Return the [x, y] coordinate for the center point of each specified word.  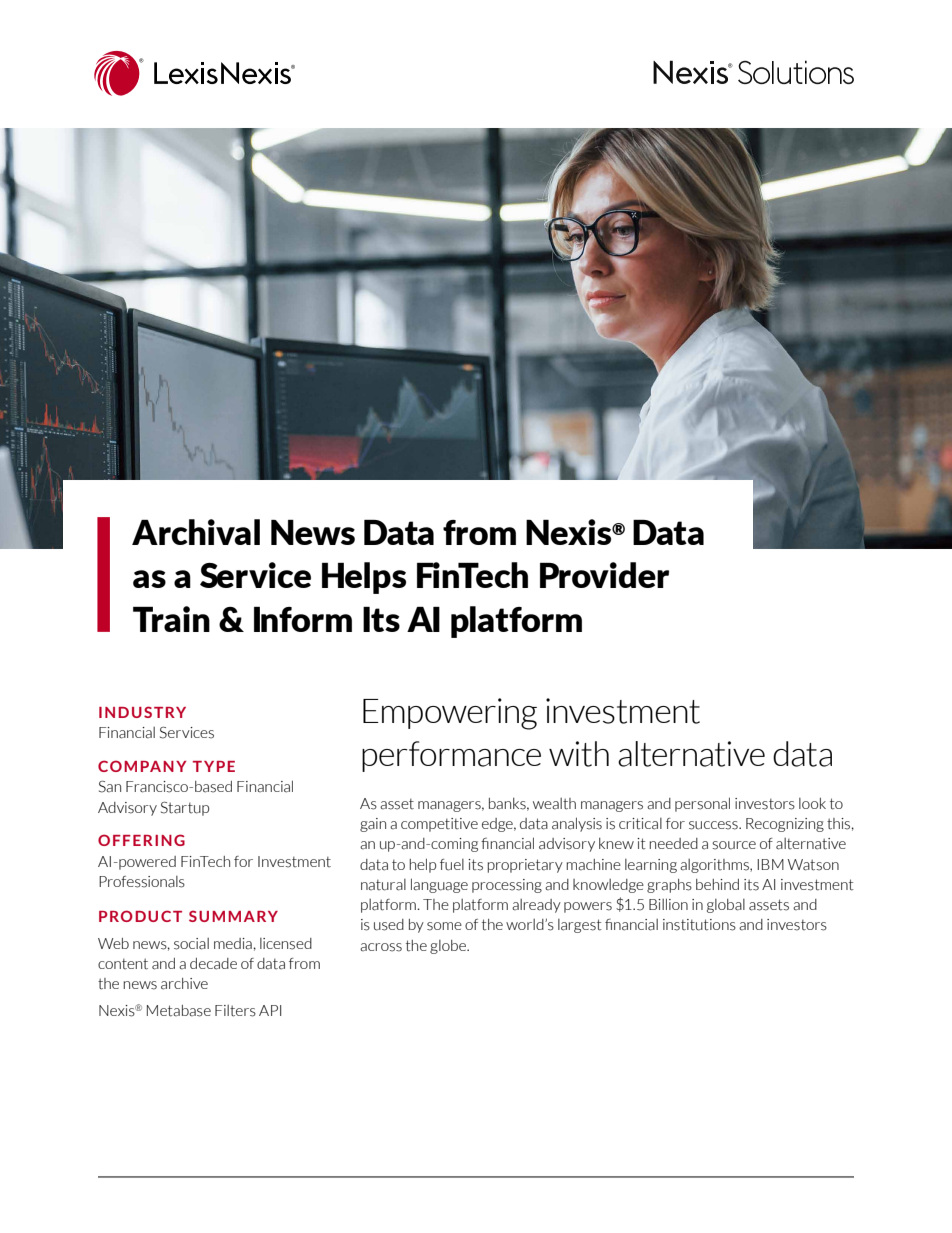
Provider [604, 575]
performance [451, 756]
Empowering [450, 714]
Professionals [142, 882]
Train [171, 619]
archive [184, 984]
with [579, 754]
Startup [185, 809]
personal [702, 804]
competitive [439, 825]
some [444, 926]
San [110, 787]
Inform [303, 619]
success [714, 825]
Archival [196, 532]
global [726, 906]
